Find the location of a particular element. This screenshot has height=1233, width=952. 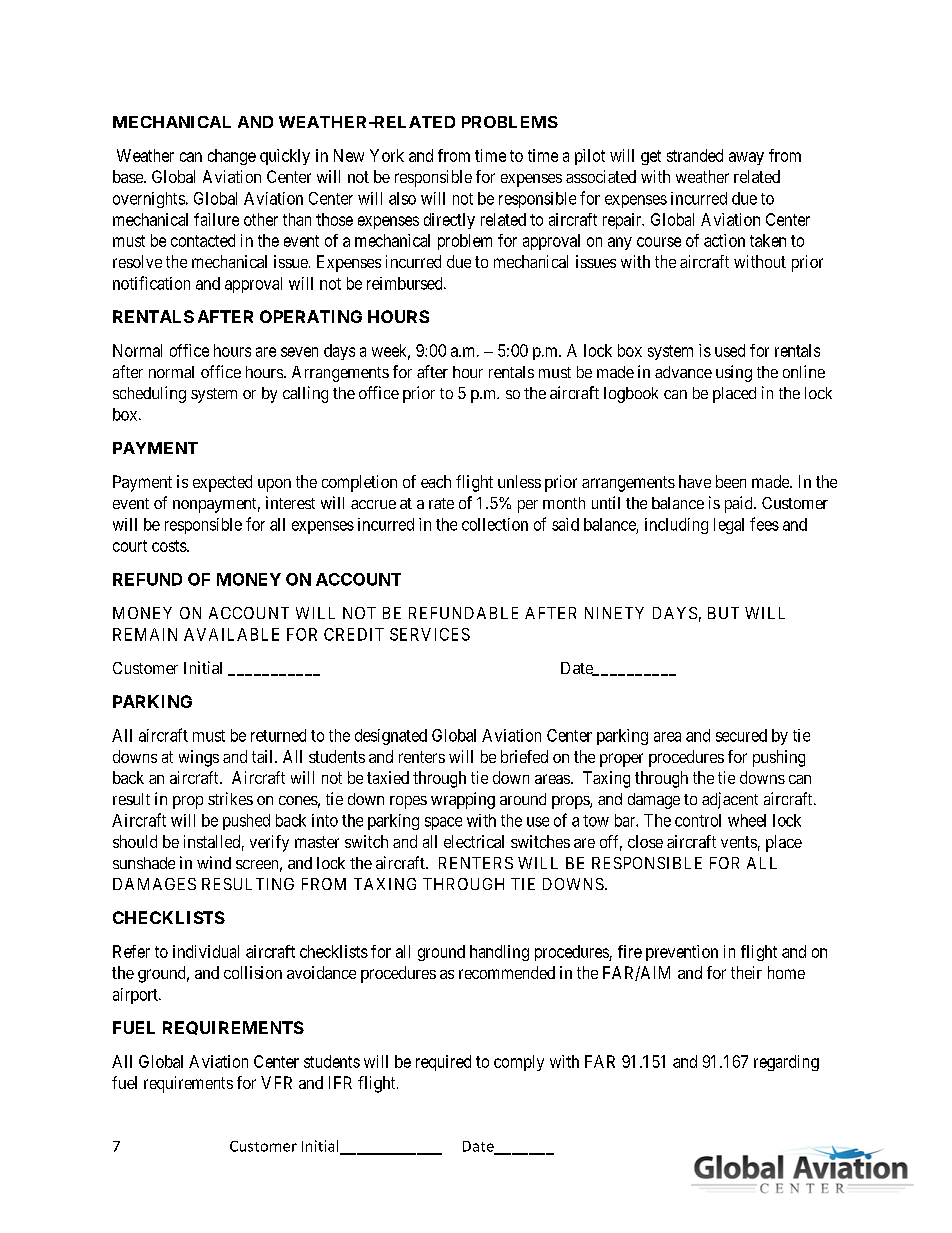

directly is located at coordinates (449, 221).
